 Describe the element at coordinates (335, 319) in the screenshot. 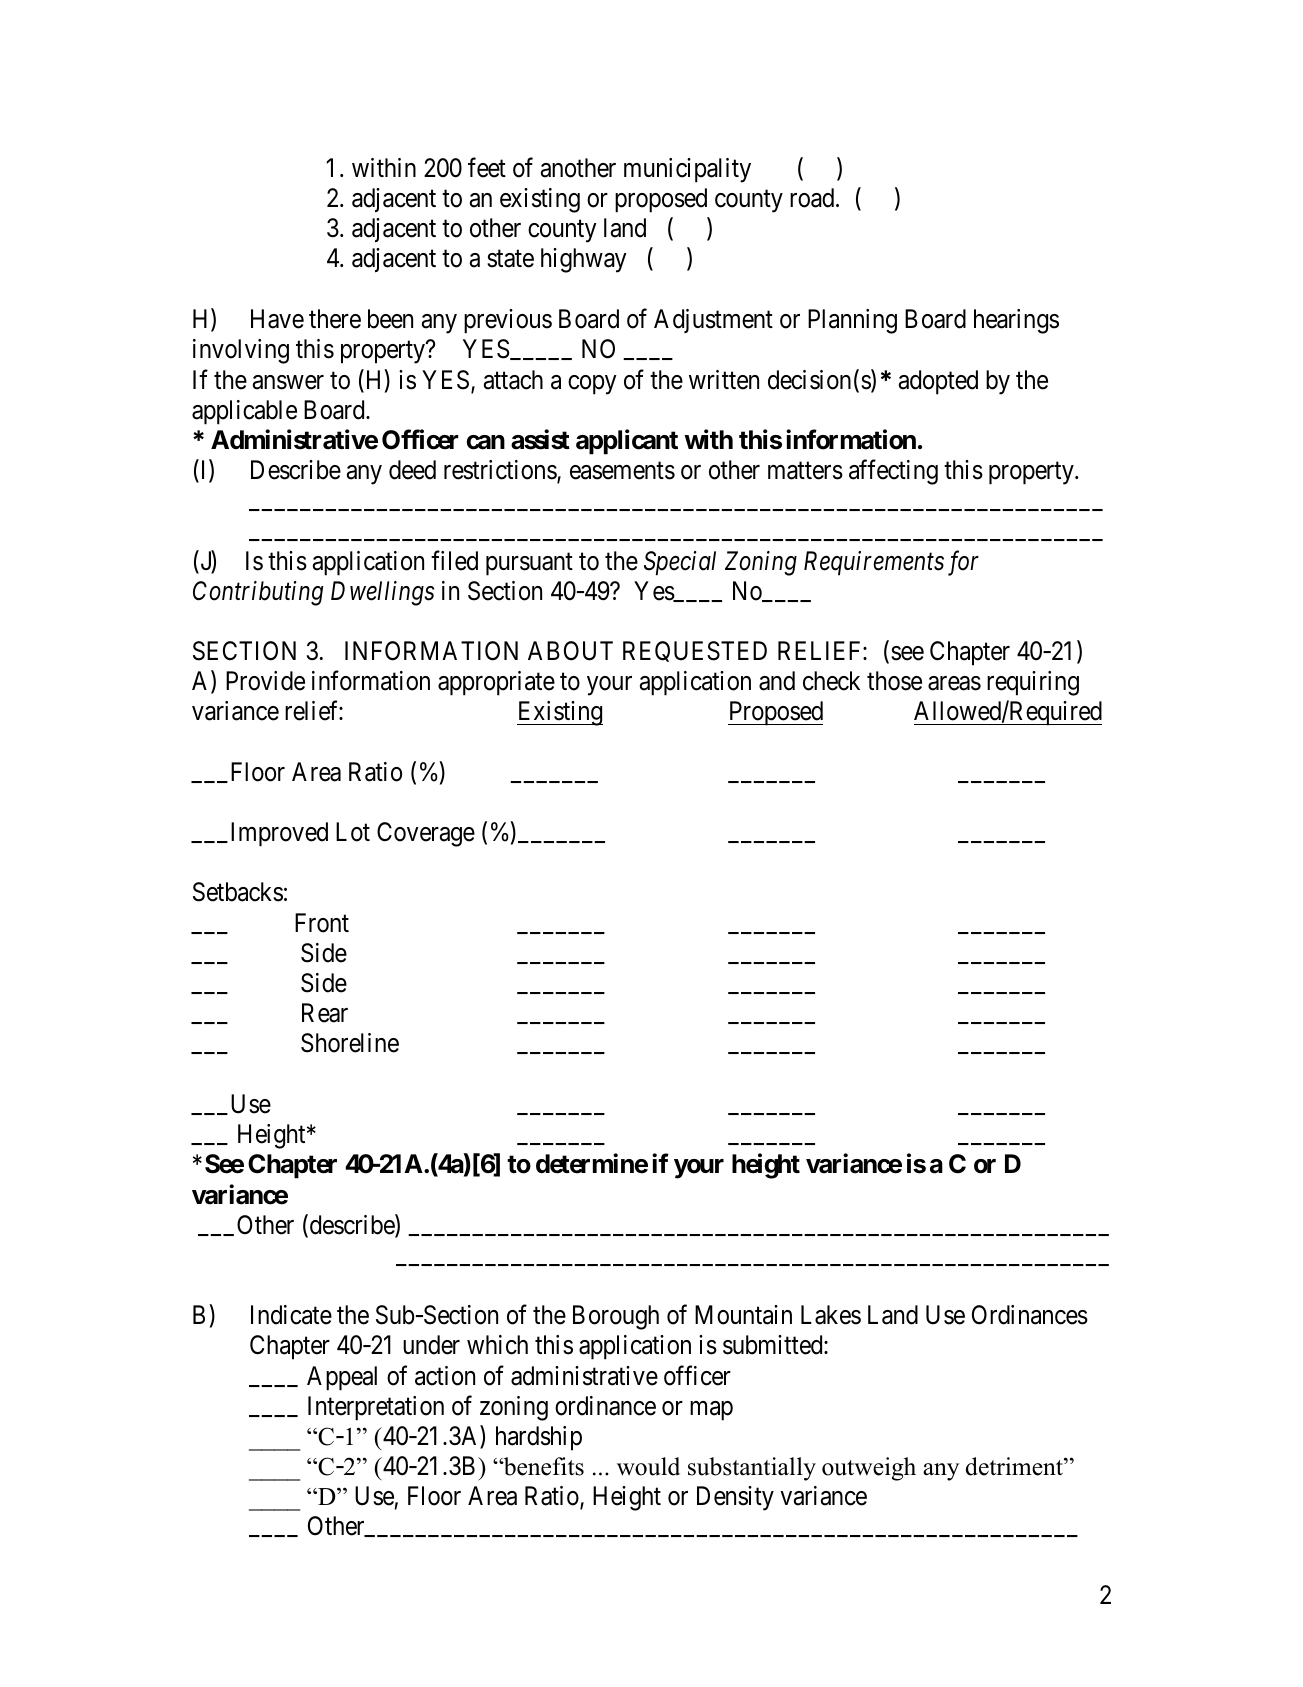

I see `there` at that location.
